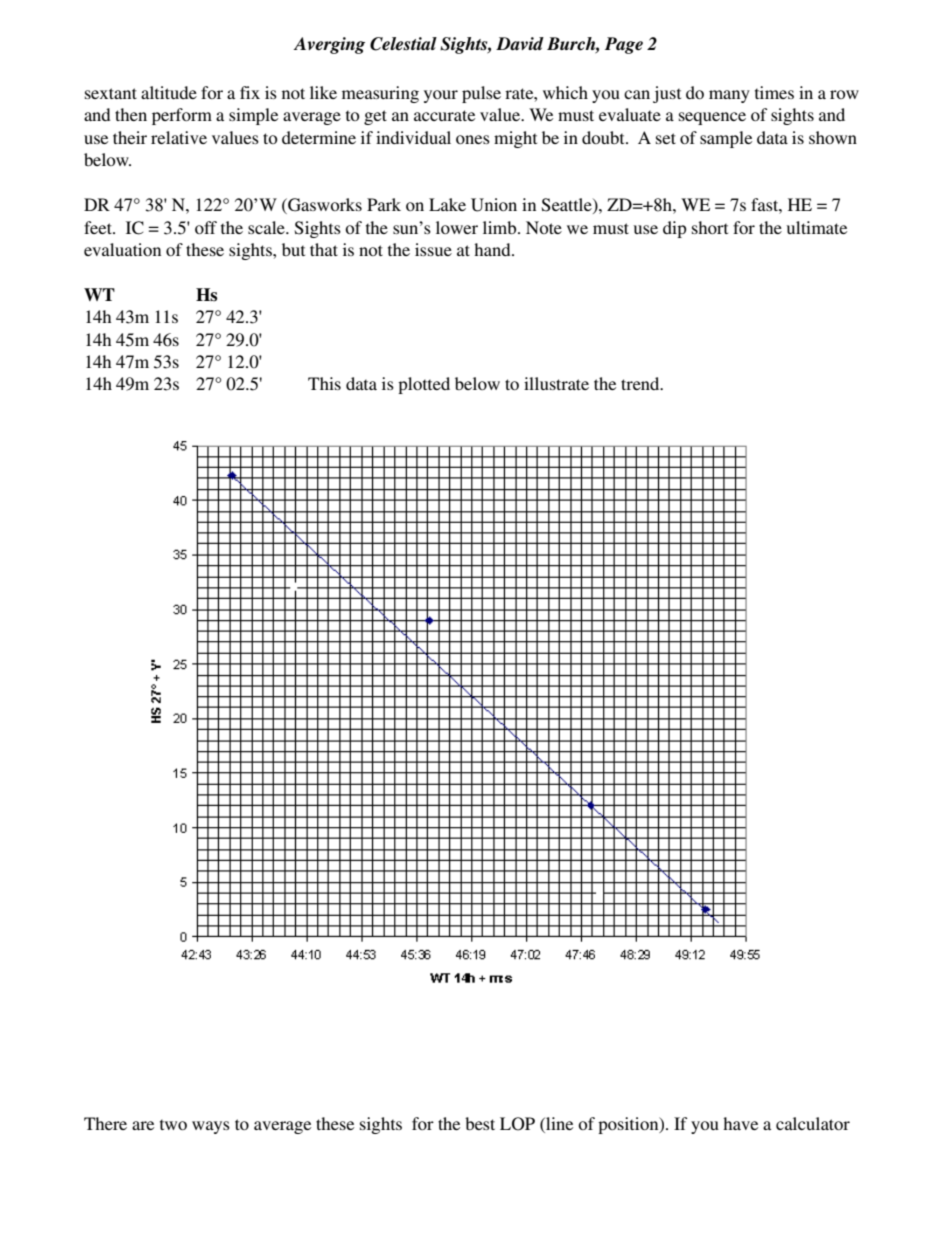 The height and width of the document is (1233, 952). What do you see at coordinates (324, 383) in the document?
I see `This` at bounding box center [324, 383].
